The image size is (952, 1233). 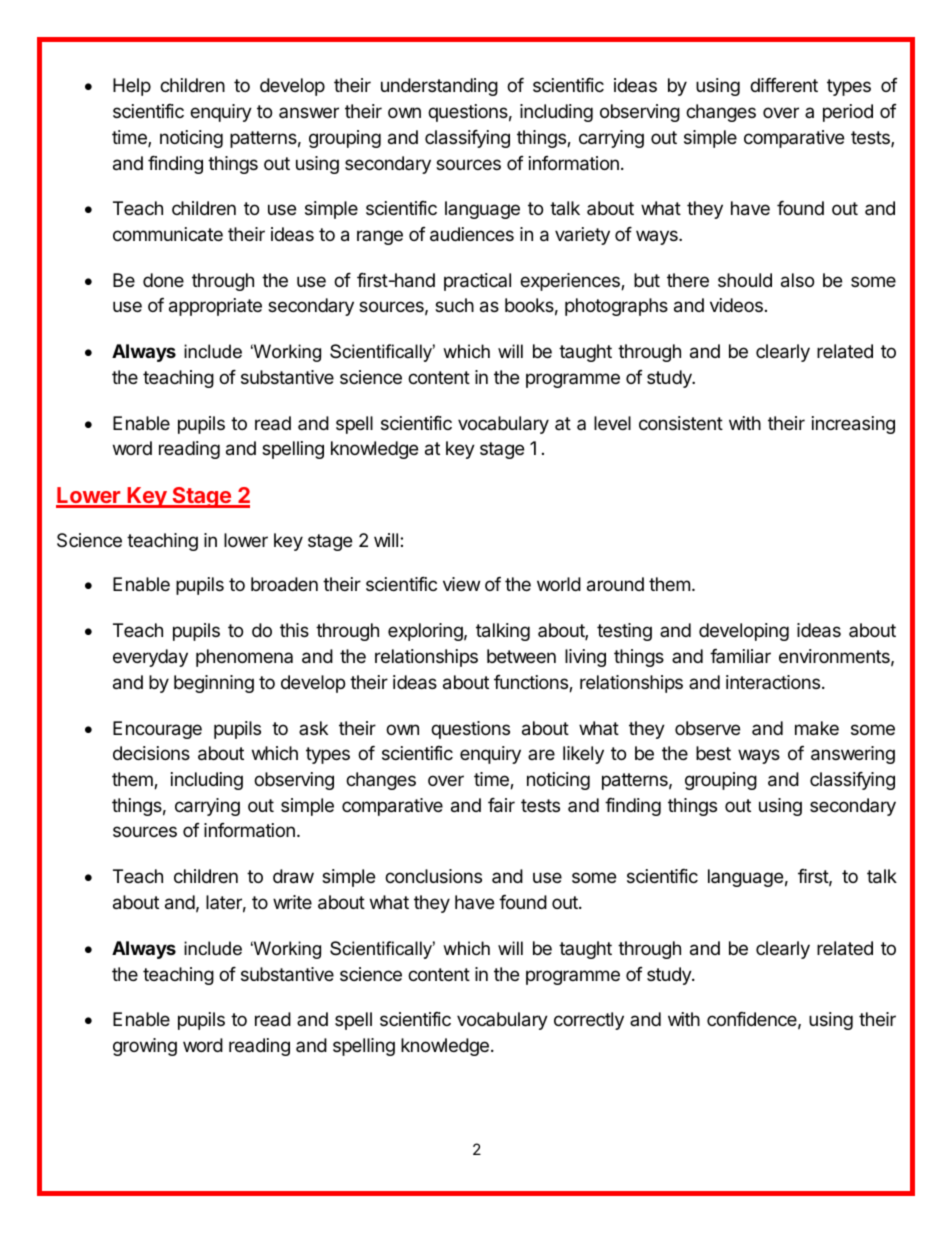 What do you see at coordinates (145, 1047) in the screenshot?
I see `growing` at bounding box center [145, 1047].
